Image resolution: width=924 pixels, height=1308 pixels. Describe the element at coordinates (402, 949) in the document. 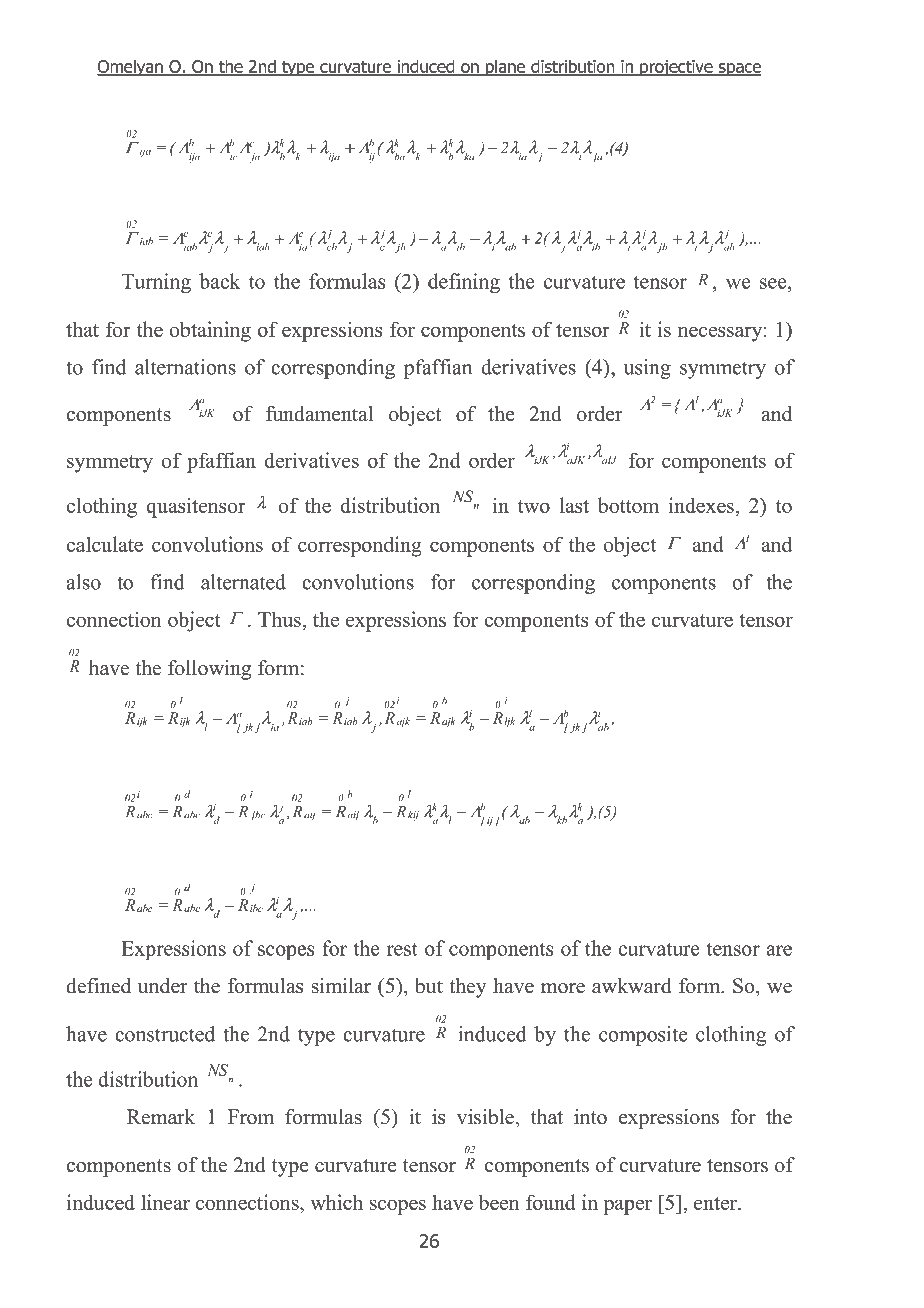

I see `rest` at that location.
